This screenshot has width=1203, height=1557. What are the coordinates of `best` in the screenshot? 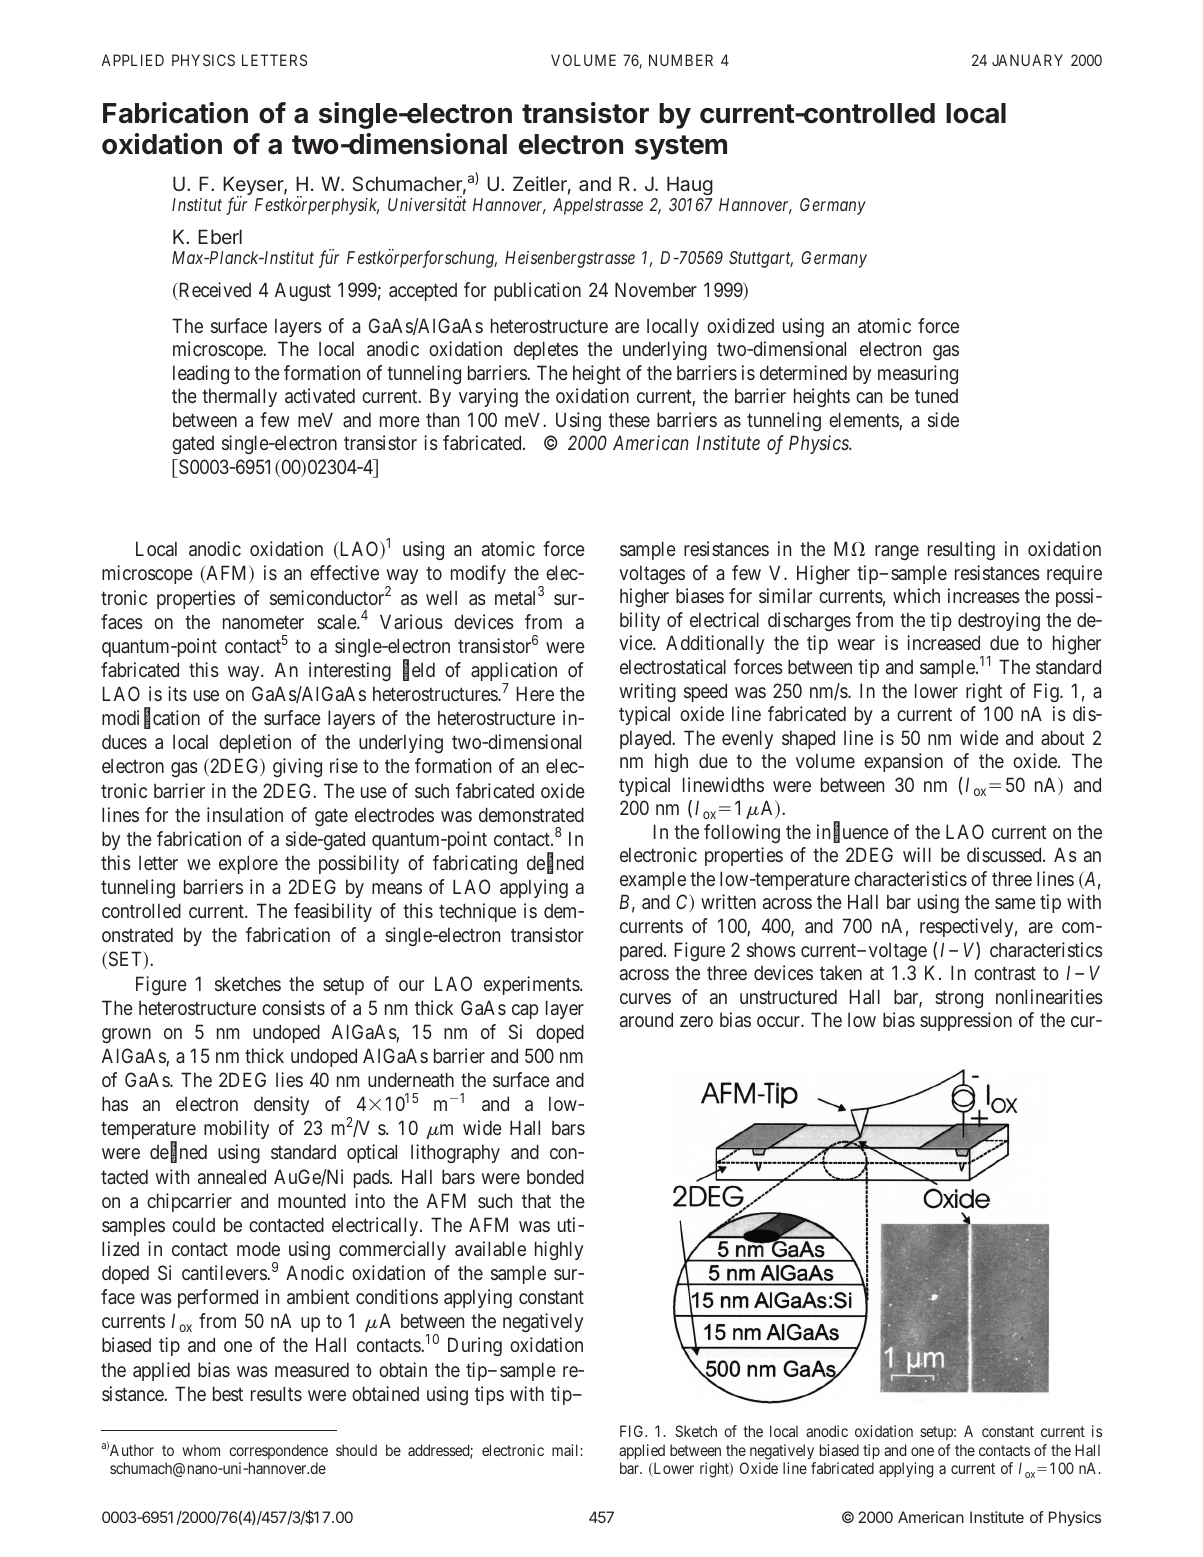 It's located at (228, 1393).
